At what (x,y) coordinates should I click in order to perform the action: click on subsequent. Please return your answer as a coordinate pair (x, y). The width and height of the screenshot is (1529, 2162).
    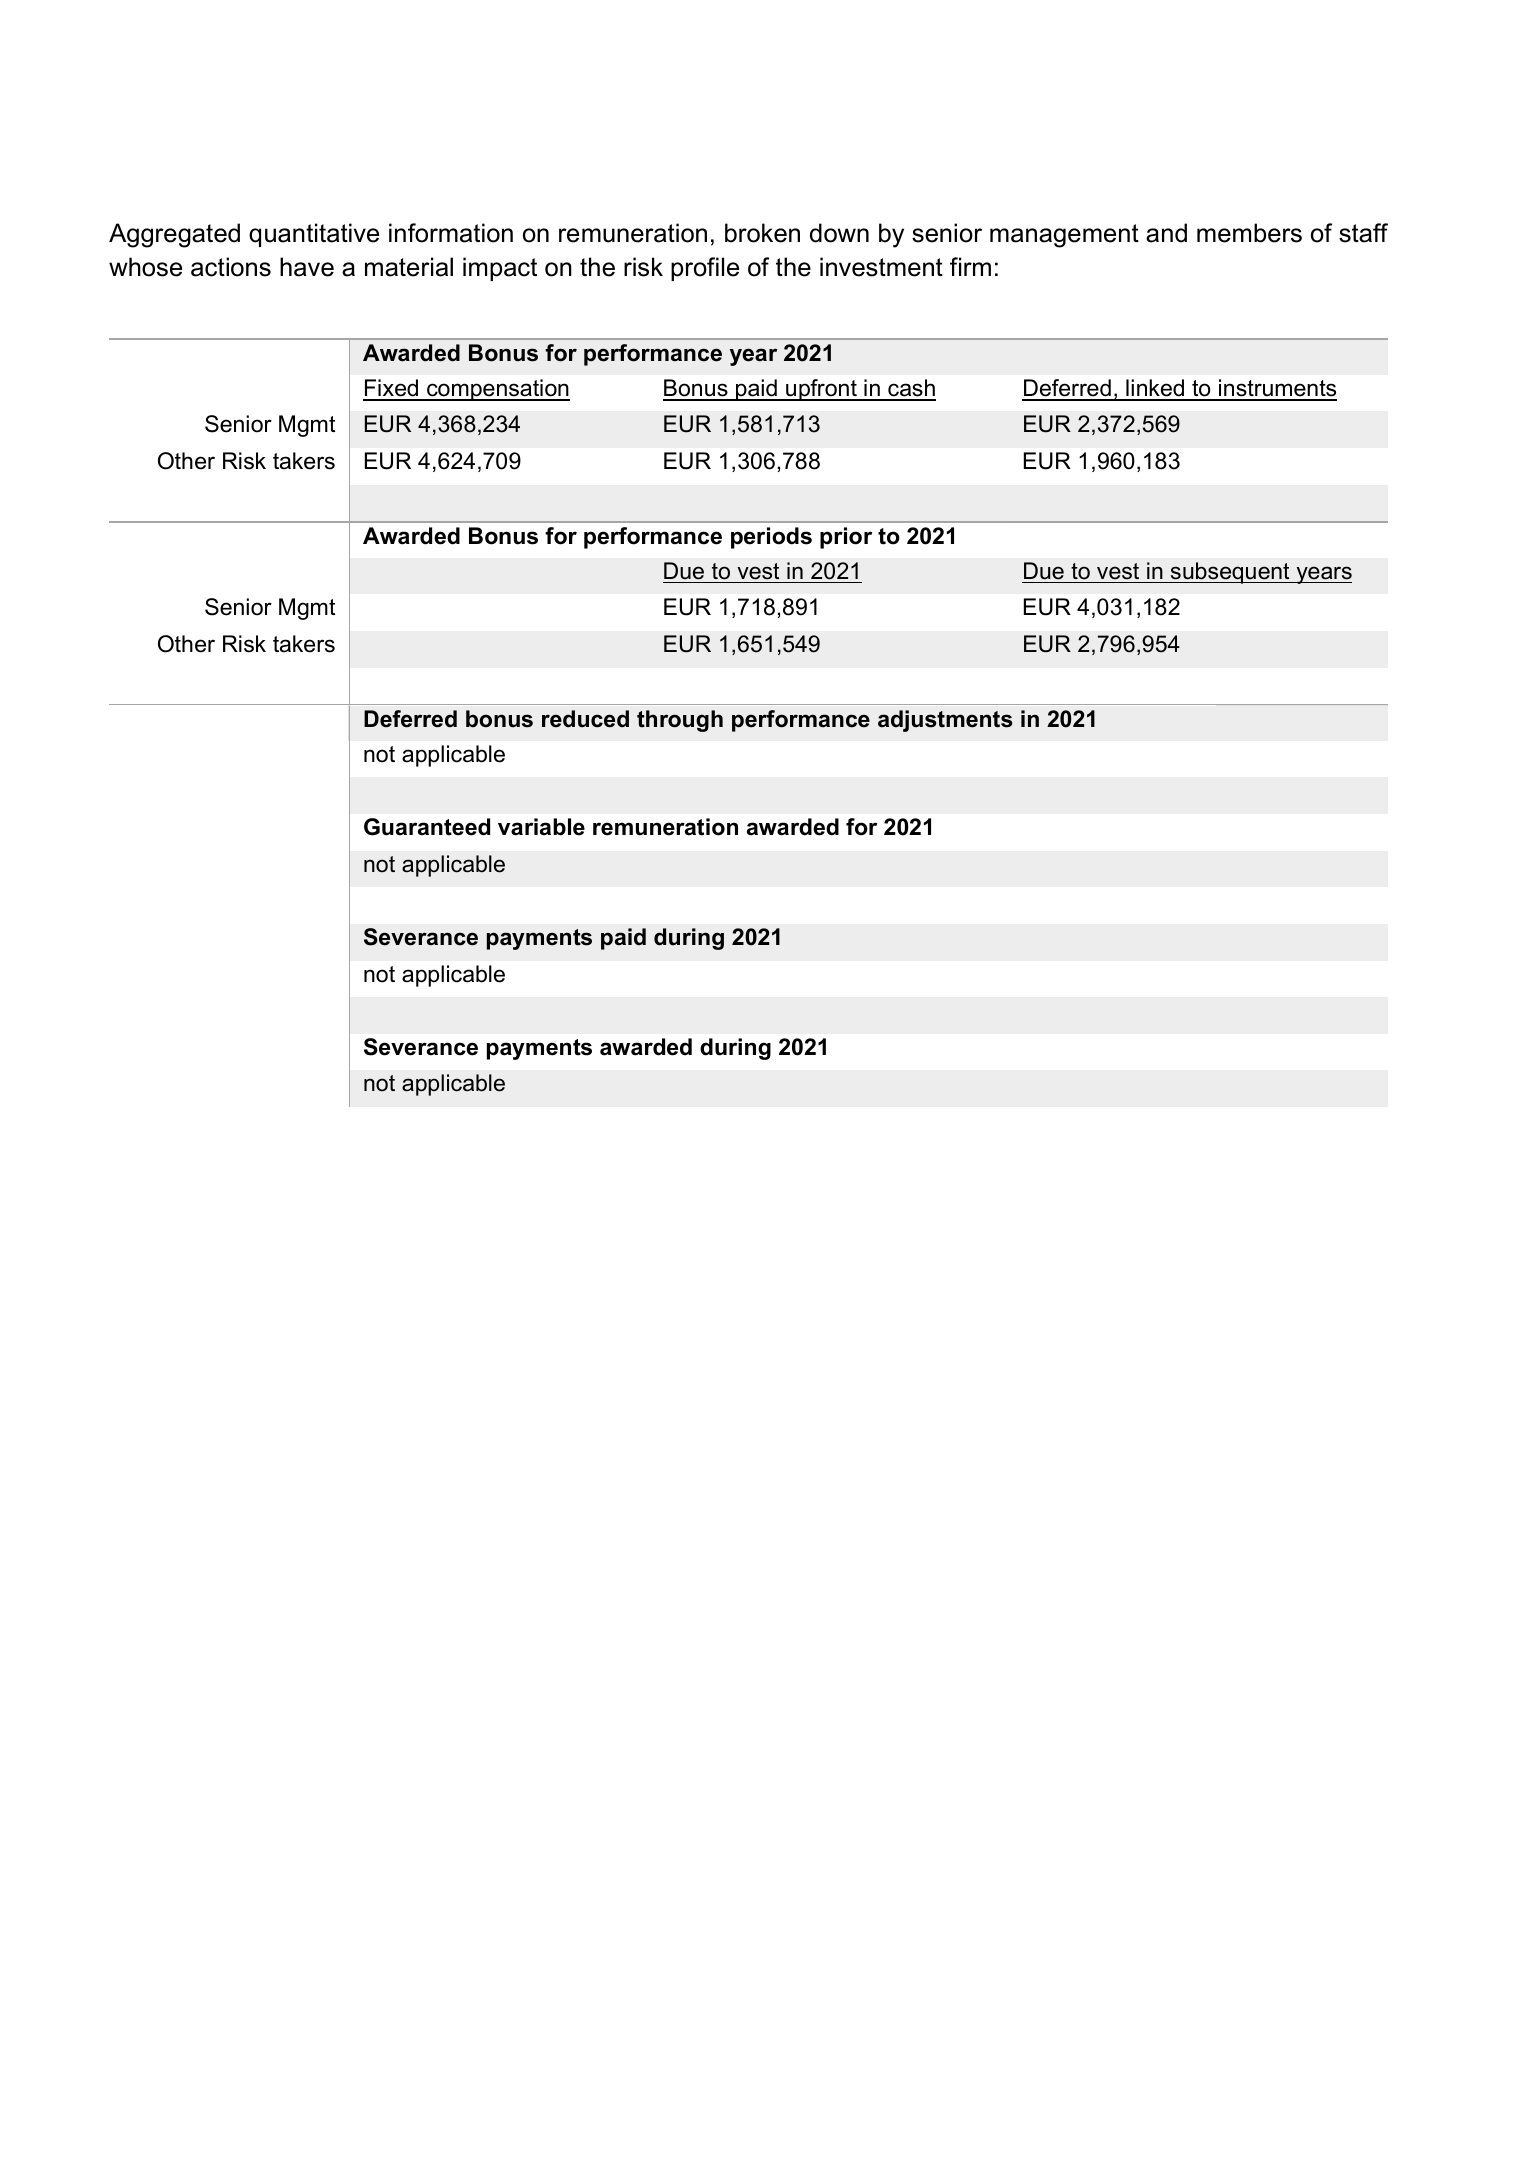
    Looking at the image, I should click on (1230, 573).
